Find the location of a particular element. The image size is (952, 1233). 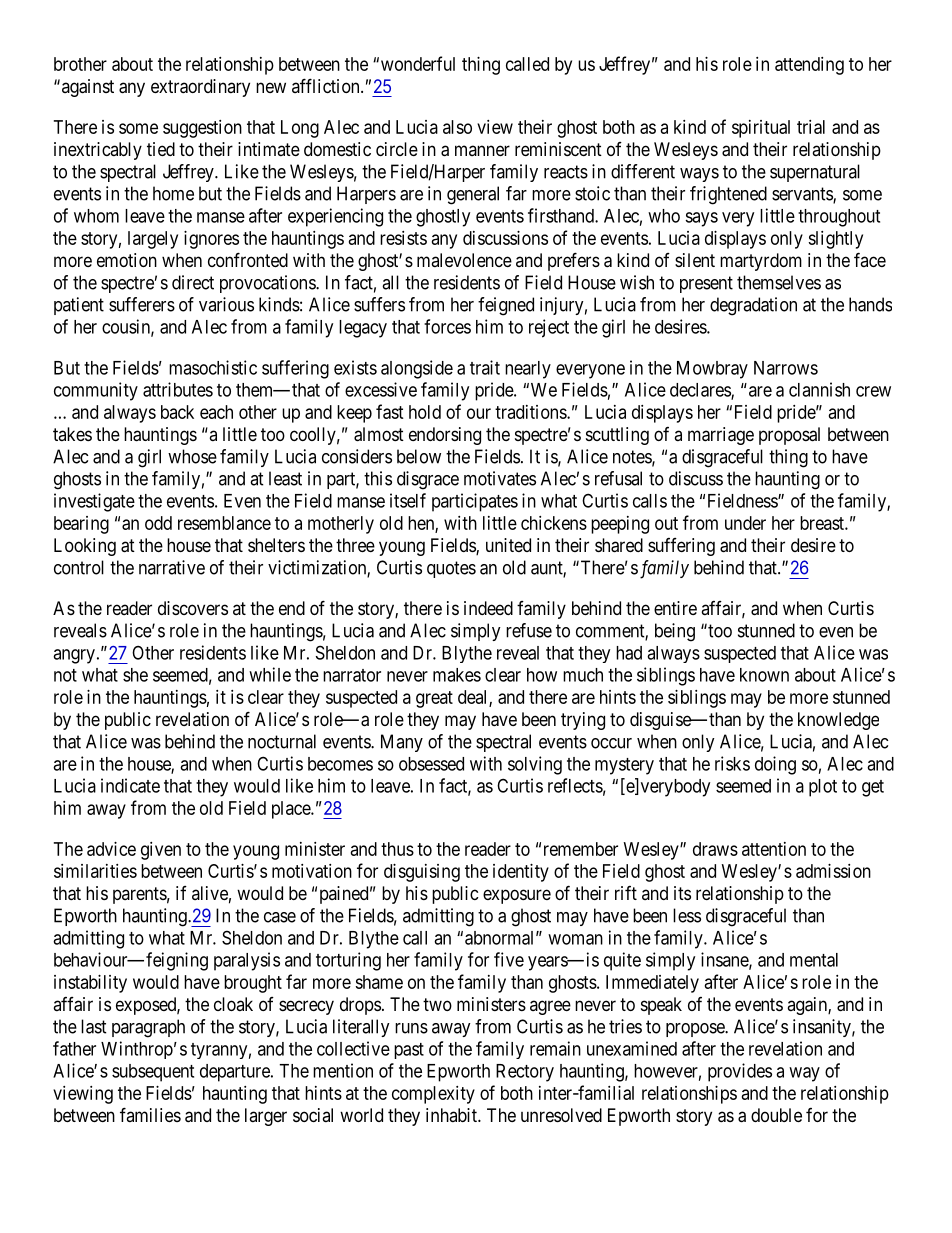

also is located at coordinates (457, 127).
